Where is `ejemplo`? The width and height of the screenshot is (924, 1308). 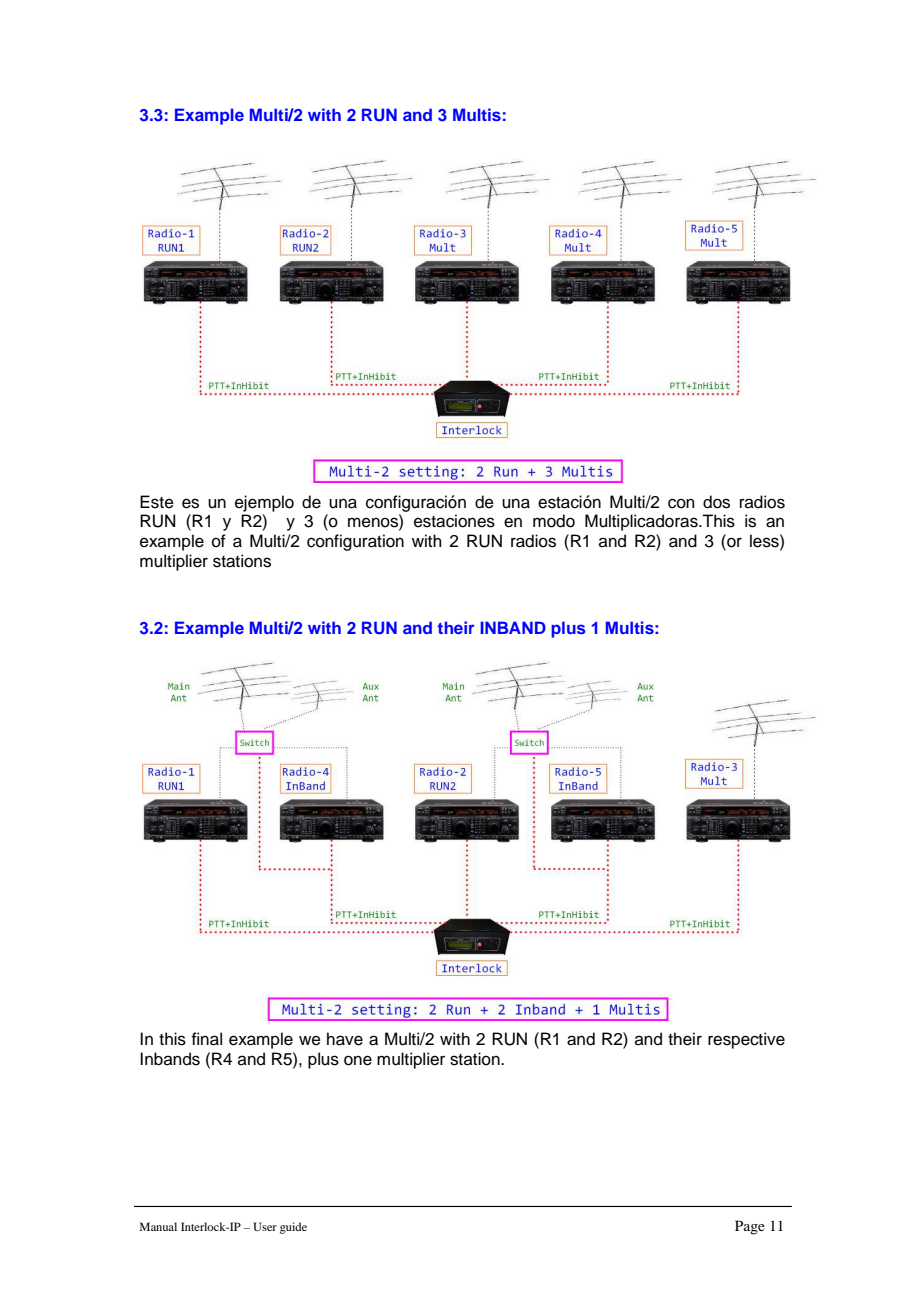
ejemplo is located at coordinates (264, 503).
